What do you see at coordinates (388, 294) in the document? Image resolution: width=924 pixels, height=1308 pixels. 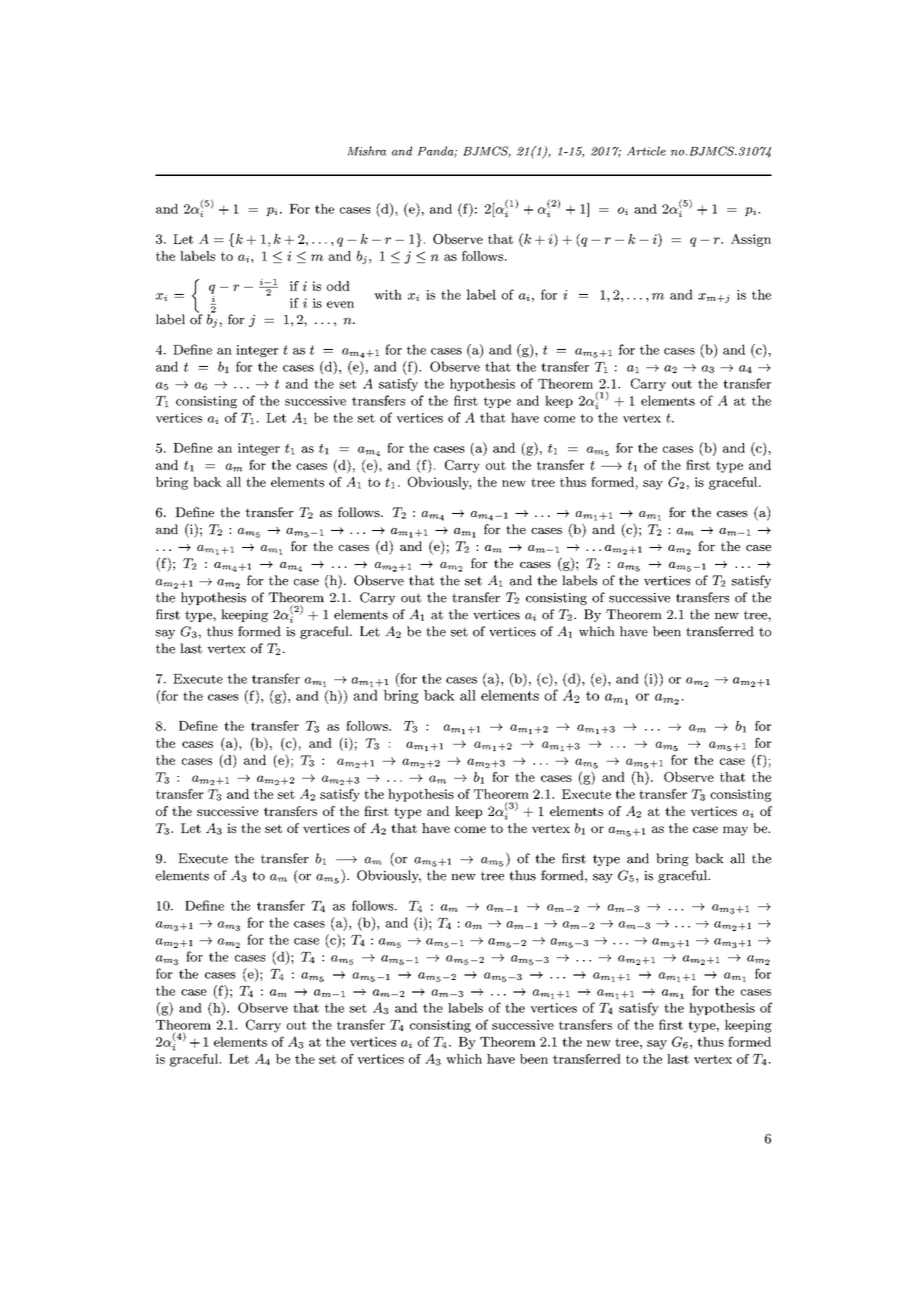 I see `with` at bounding box center [388, 294].
